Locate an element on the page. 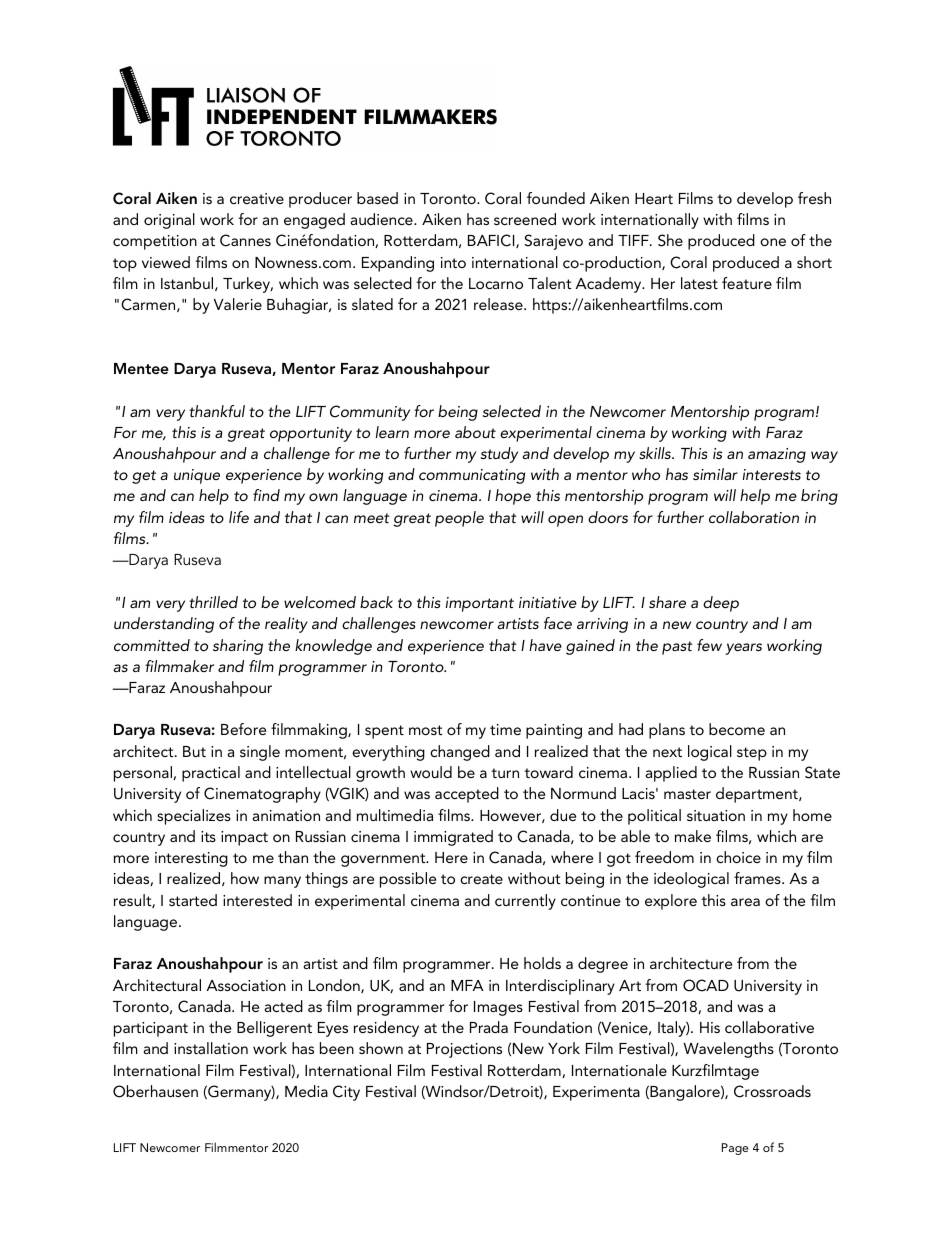 Image resolution: width=952 pixels, height=1233 pixels. installation is located at coordinates (211, 1048).
